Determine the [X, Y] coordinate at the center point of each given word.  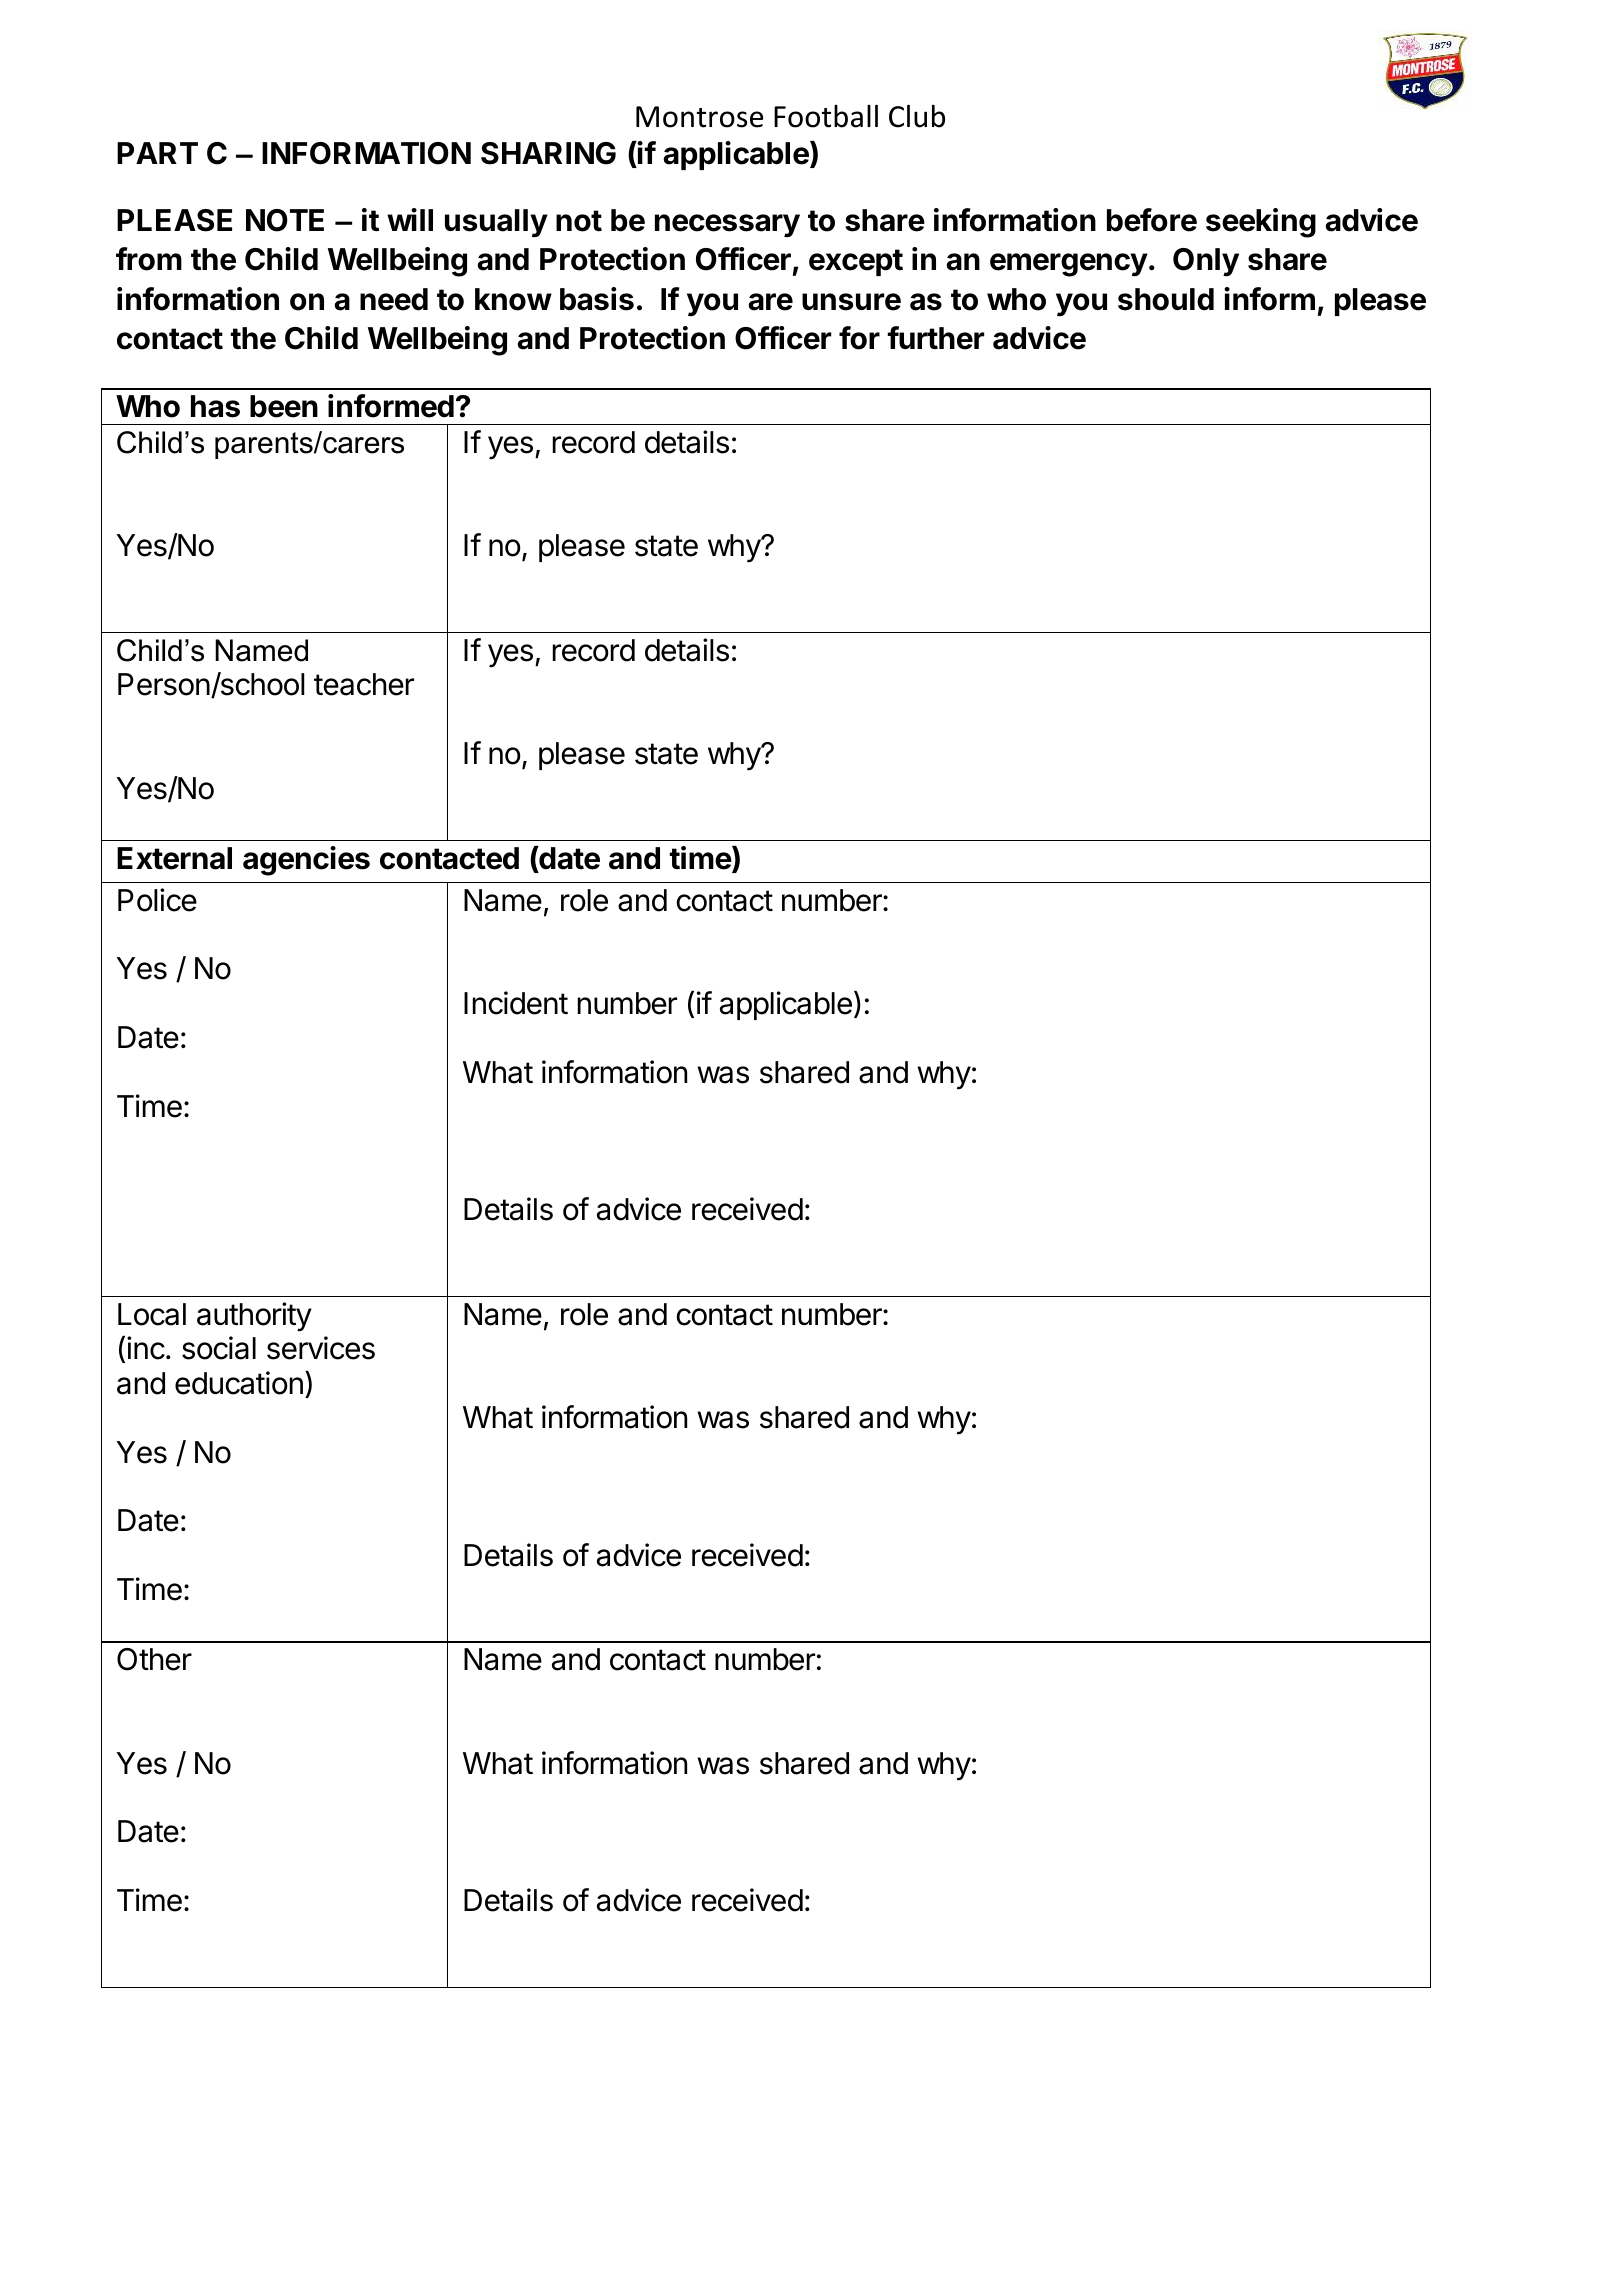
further [935, 338]
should [1166, 299]
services [321, 1348]
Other [154, 1659]
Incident [516, 1003]
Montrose [699, 117]
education [239, 1383]
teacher [364, 684]
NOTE [285, 220]
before [1152, 220]
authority [254, 1317]
